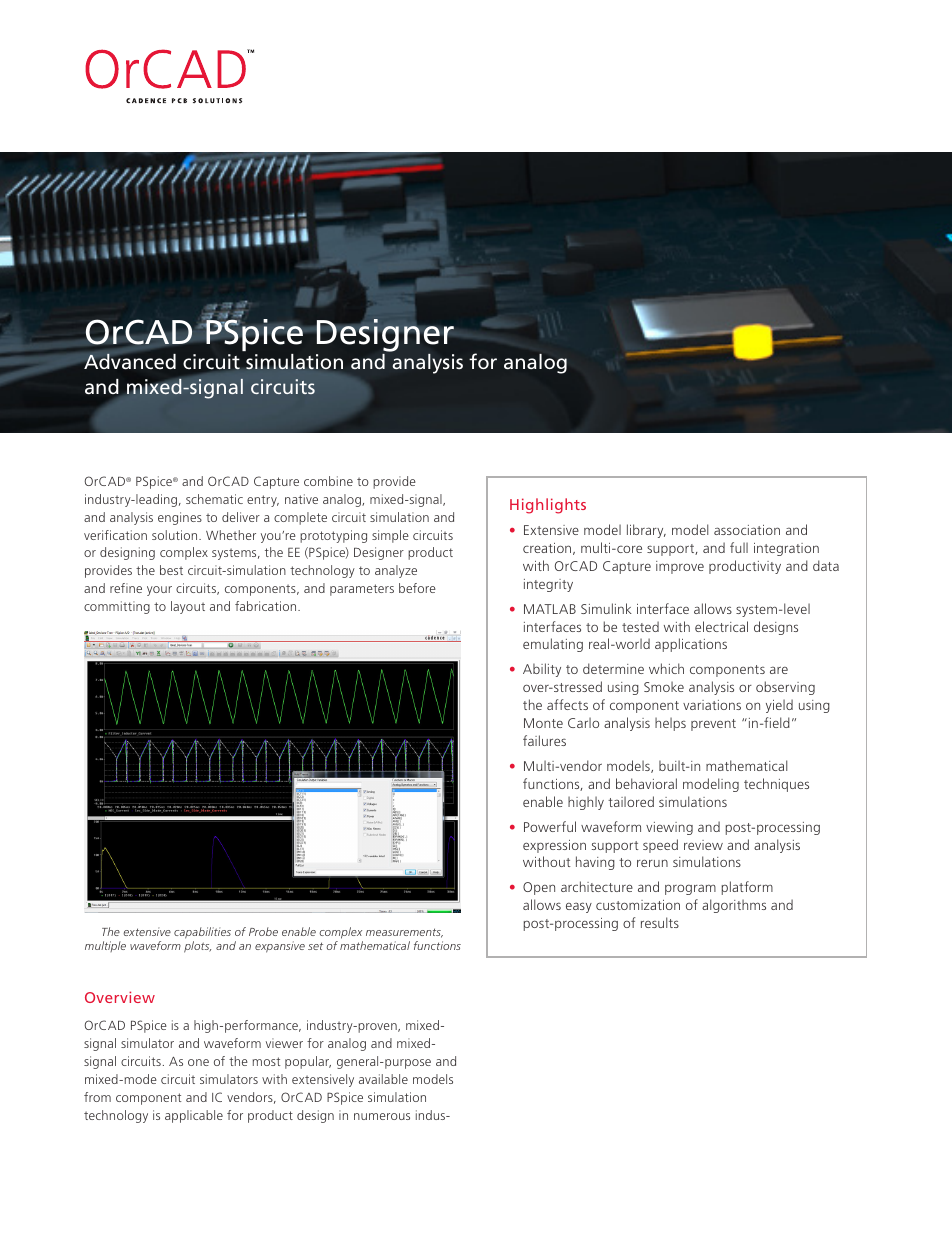 This document has width=952, height=1233. Describe the element at coordinates (194, 1116) in the document. I see `applicable` at that location.
